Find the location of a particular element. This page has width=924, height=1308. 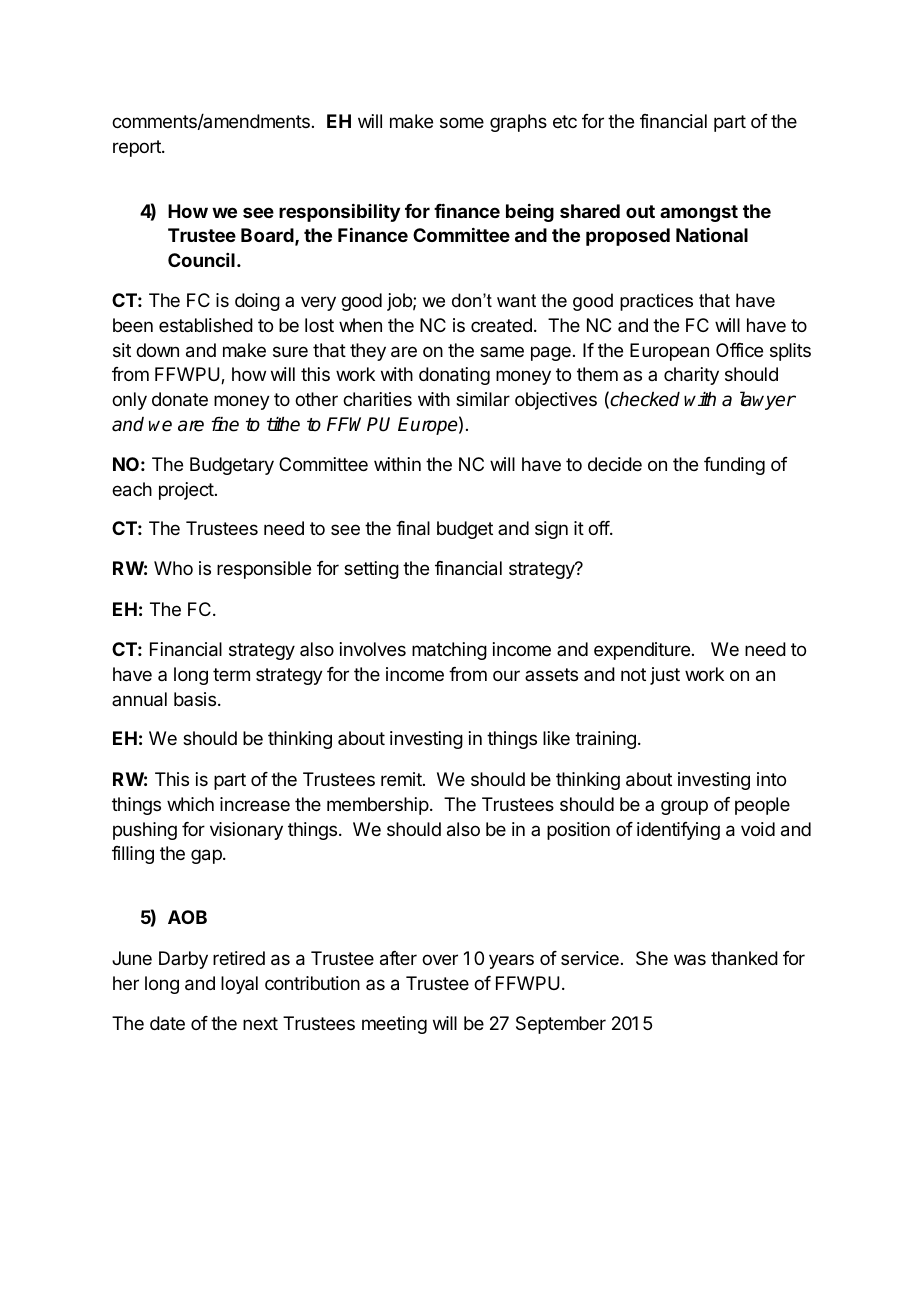

amongst is located at coordinates (699, 213).
